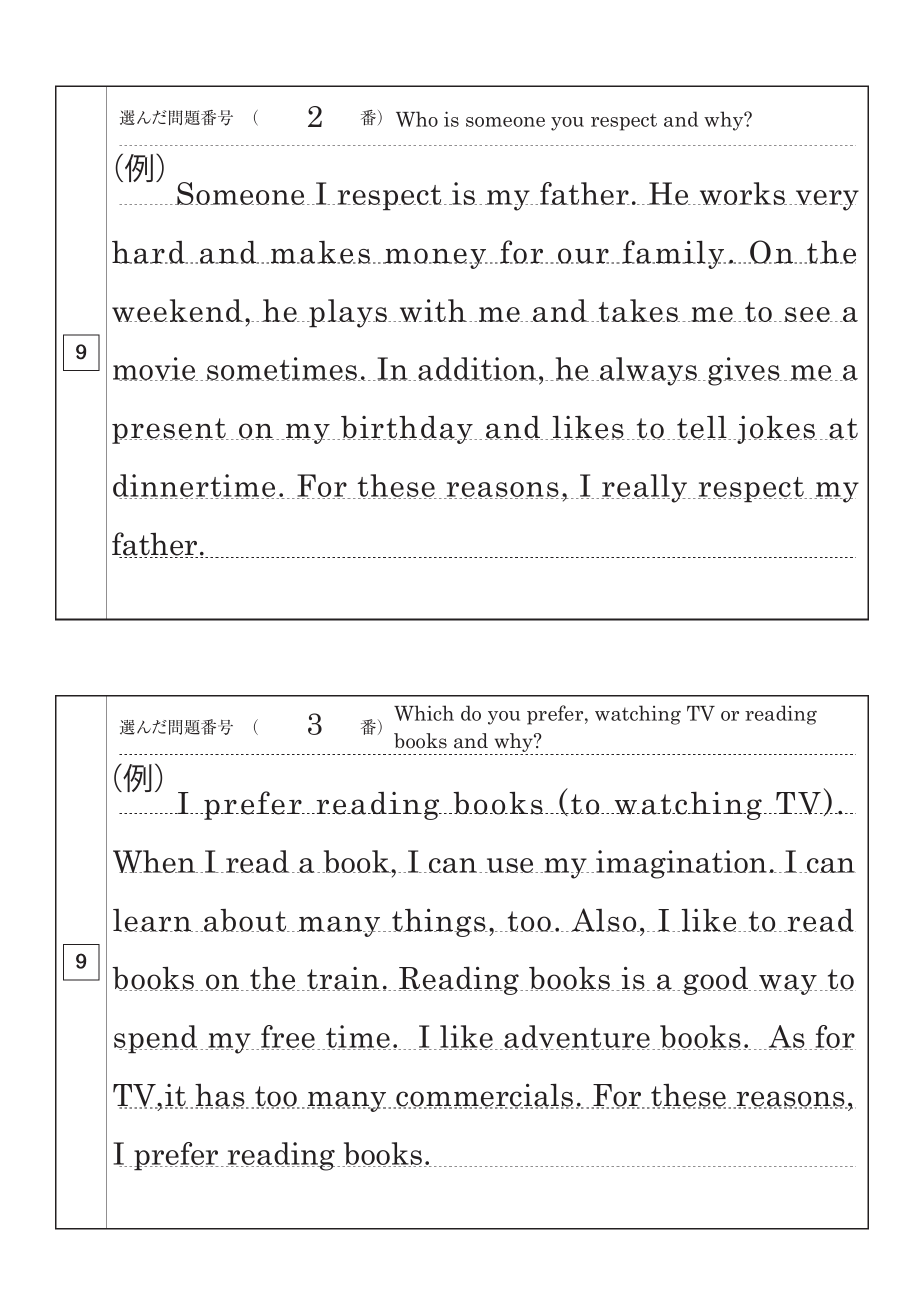  I want to click on works, so click(742, 193).
